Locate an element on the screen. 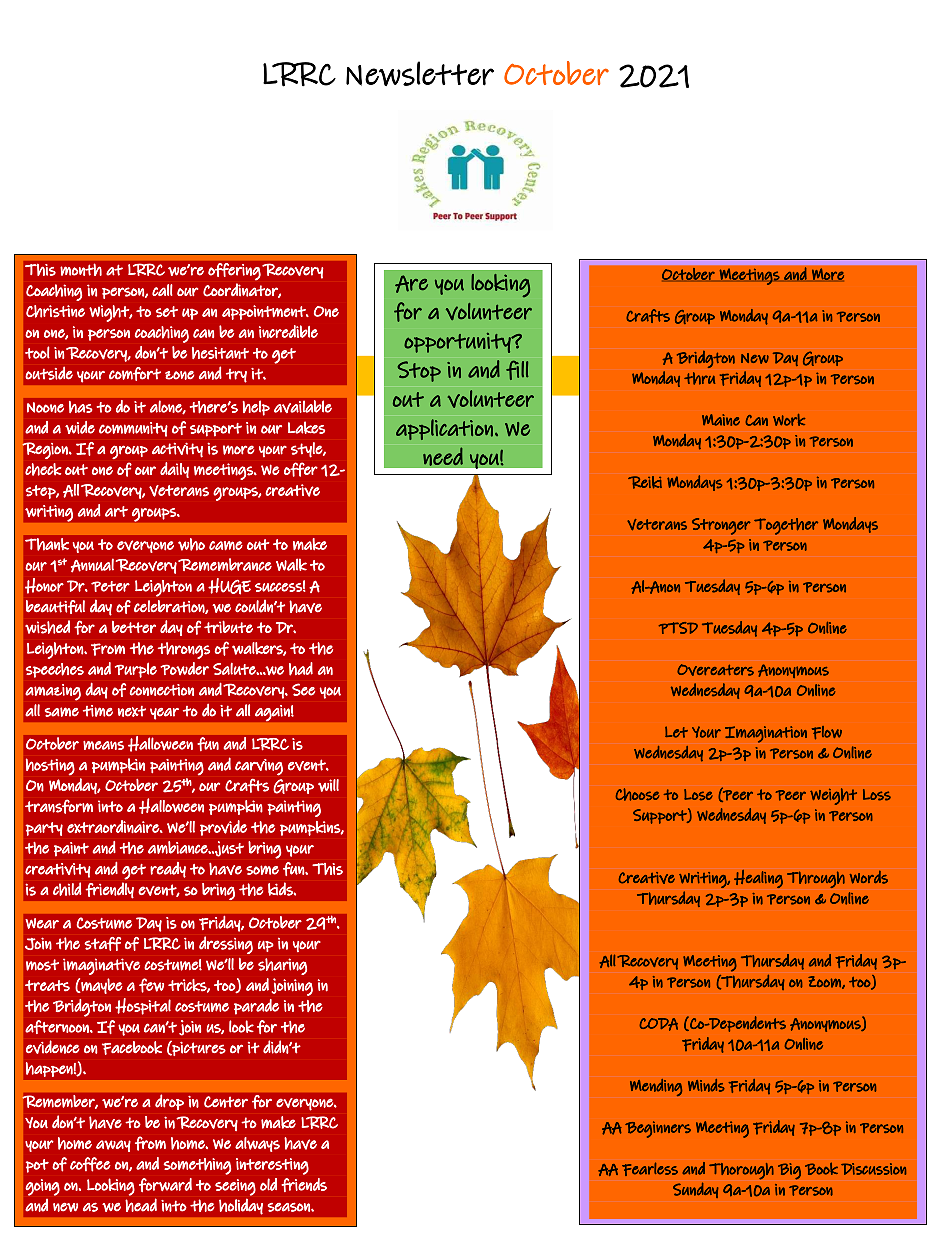 This screenshot has height=1233, width=952. had is located at coordinates (301, 669).
